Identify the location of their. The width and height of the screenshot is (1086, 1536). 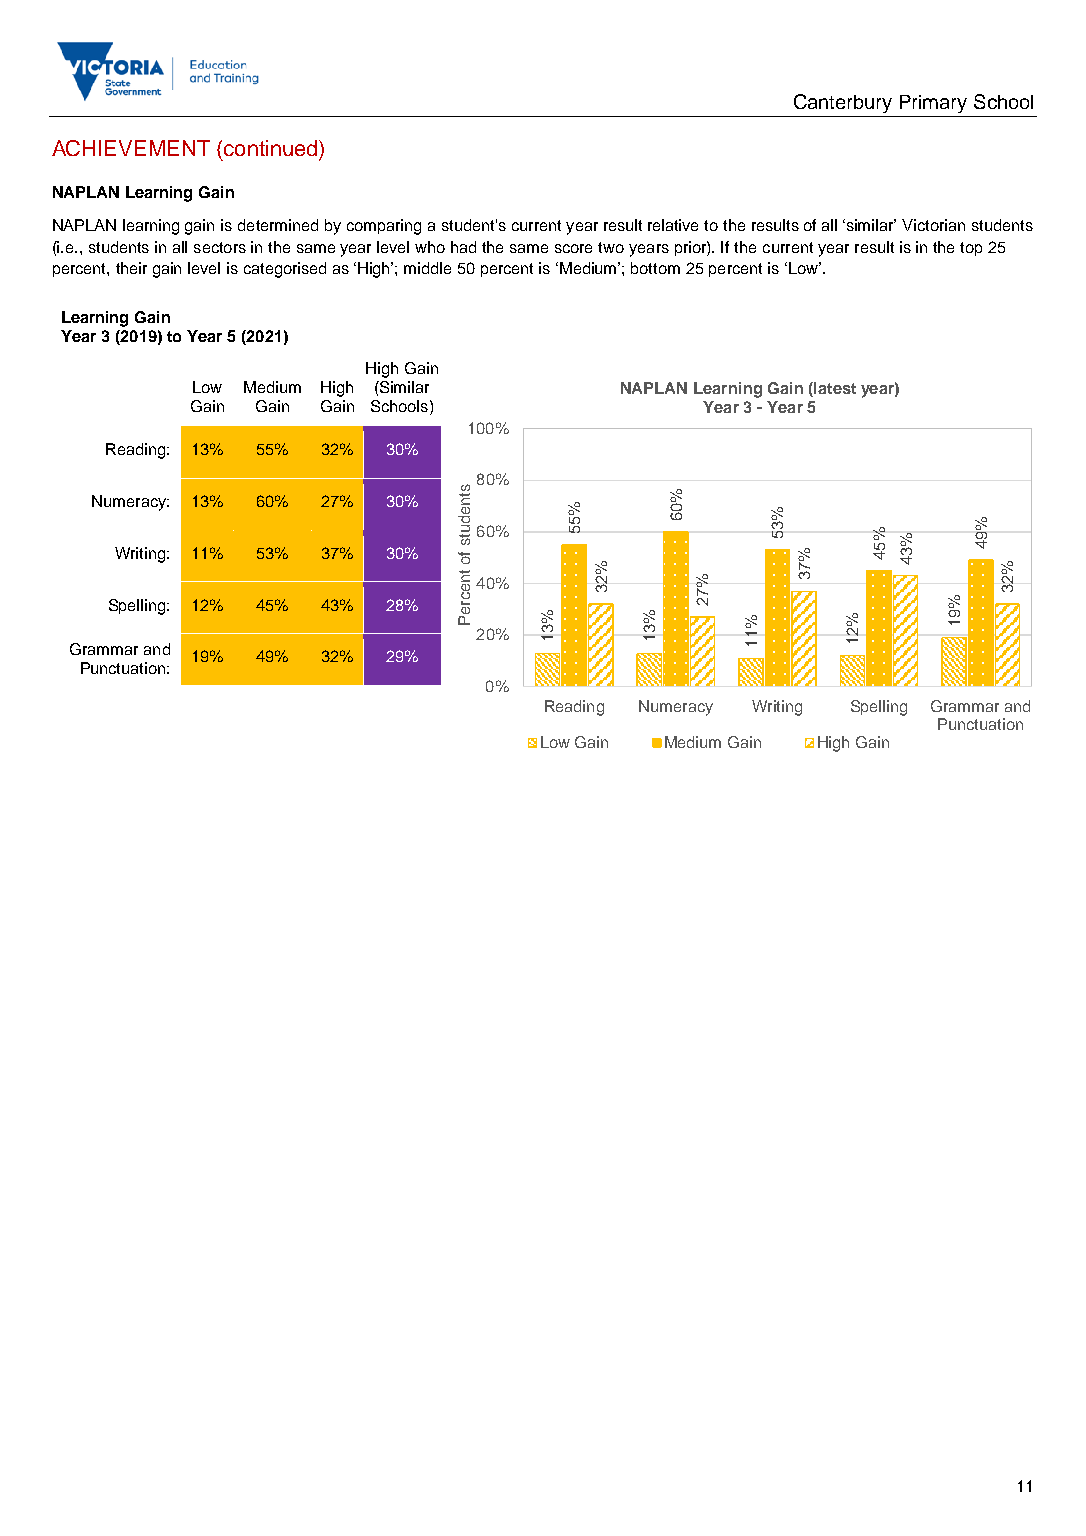
(131, 268).
